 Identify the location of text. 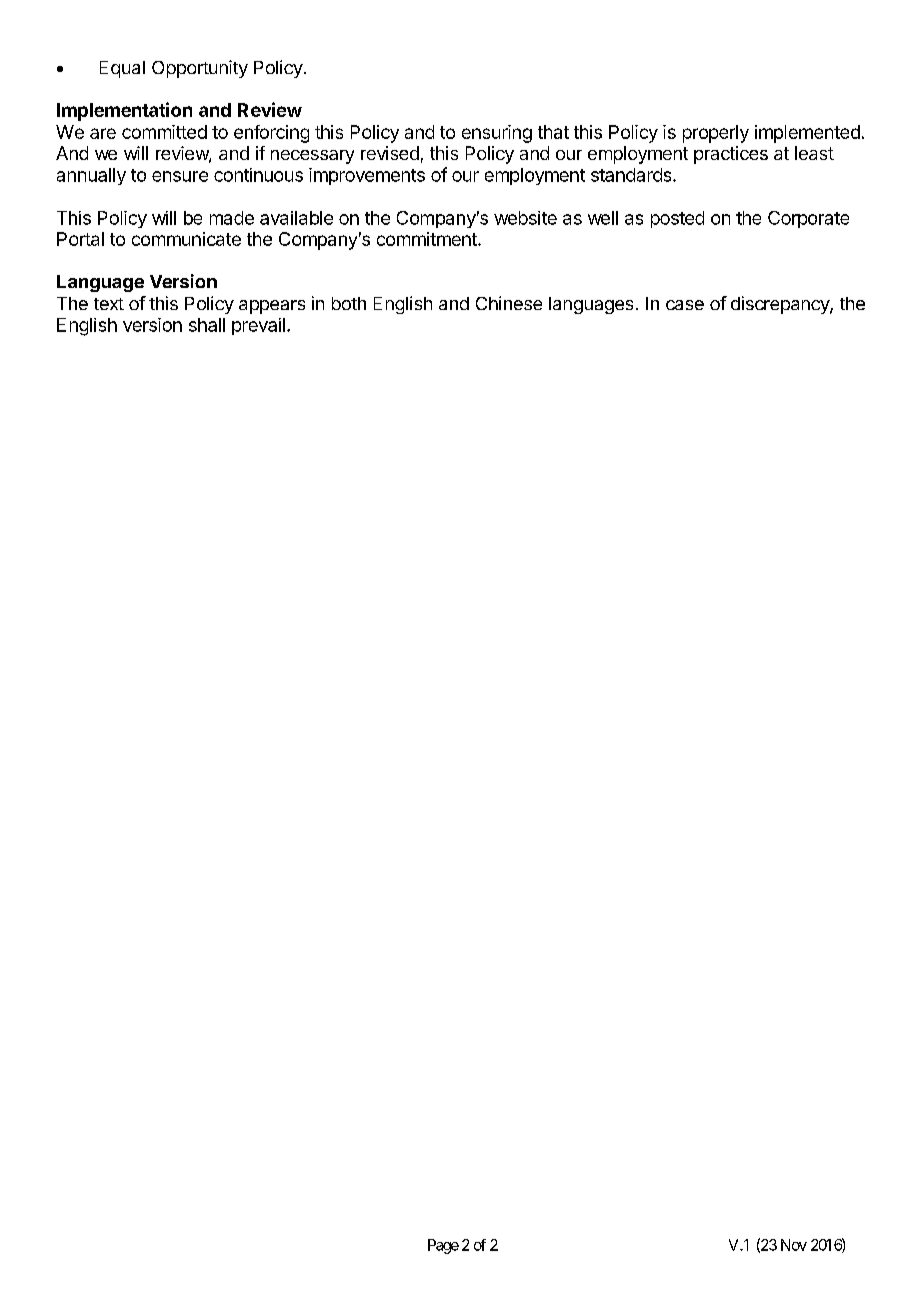
(109, 304).
